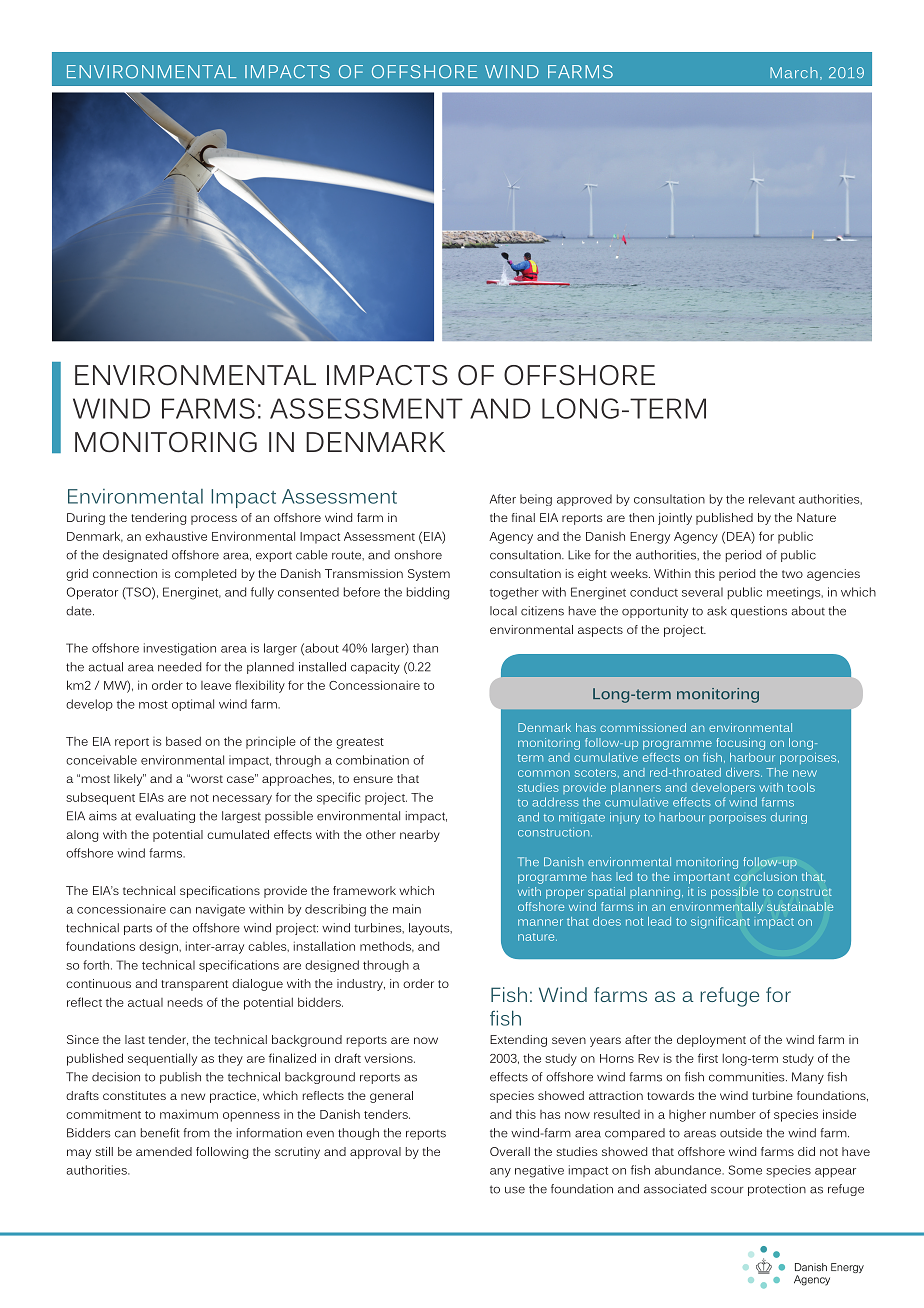 The height and width of the screenshot is (1308, 924). What do you see at coordinates (214, 520) in the screenshot?
I see `process` at bounding box center [214, 520].
